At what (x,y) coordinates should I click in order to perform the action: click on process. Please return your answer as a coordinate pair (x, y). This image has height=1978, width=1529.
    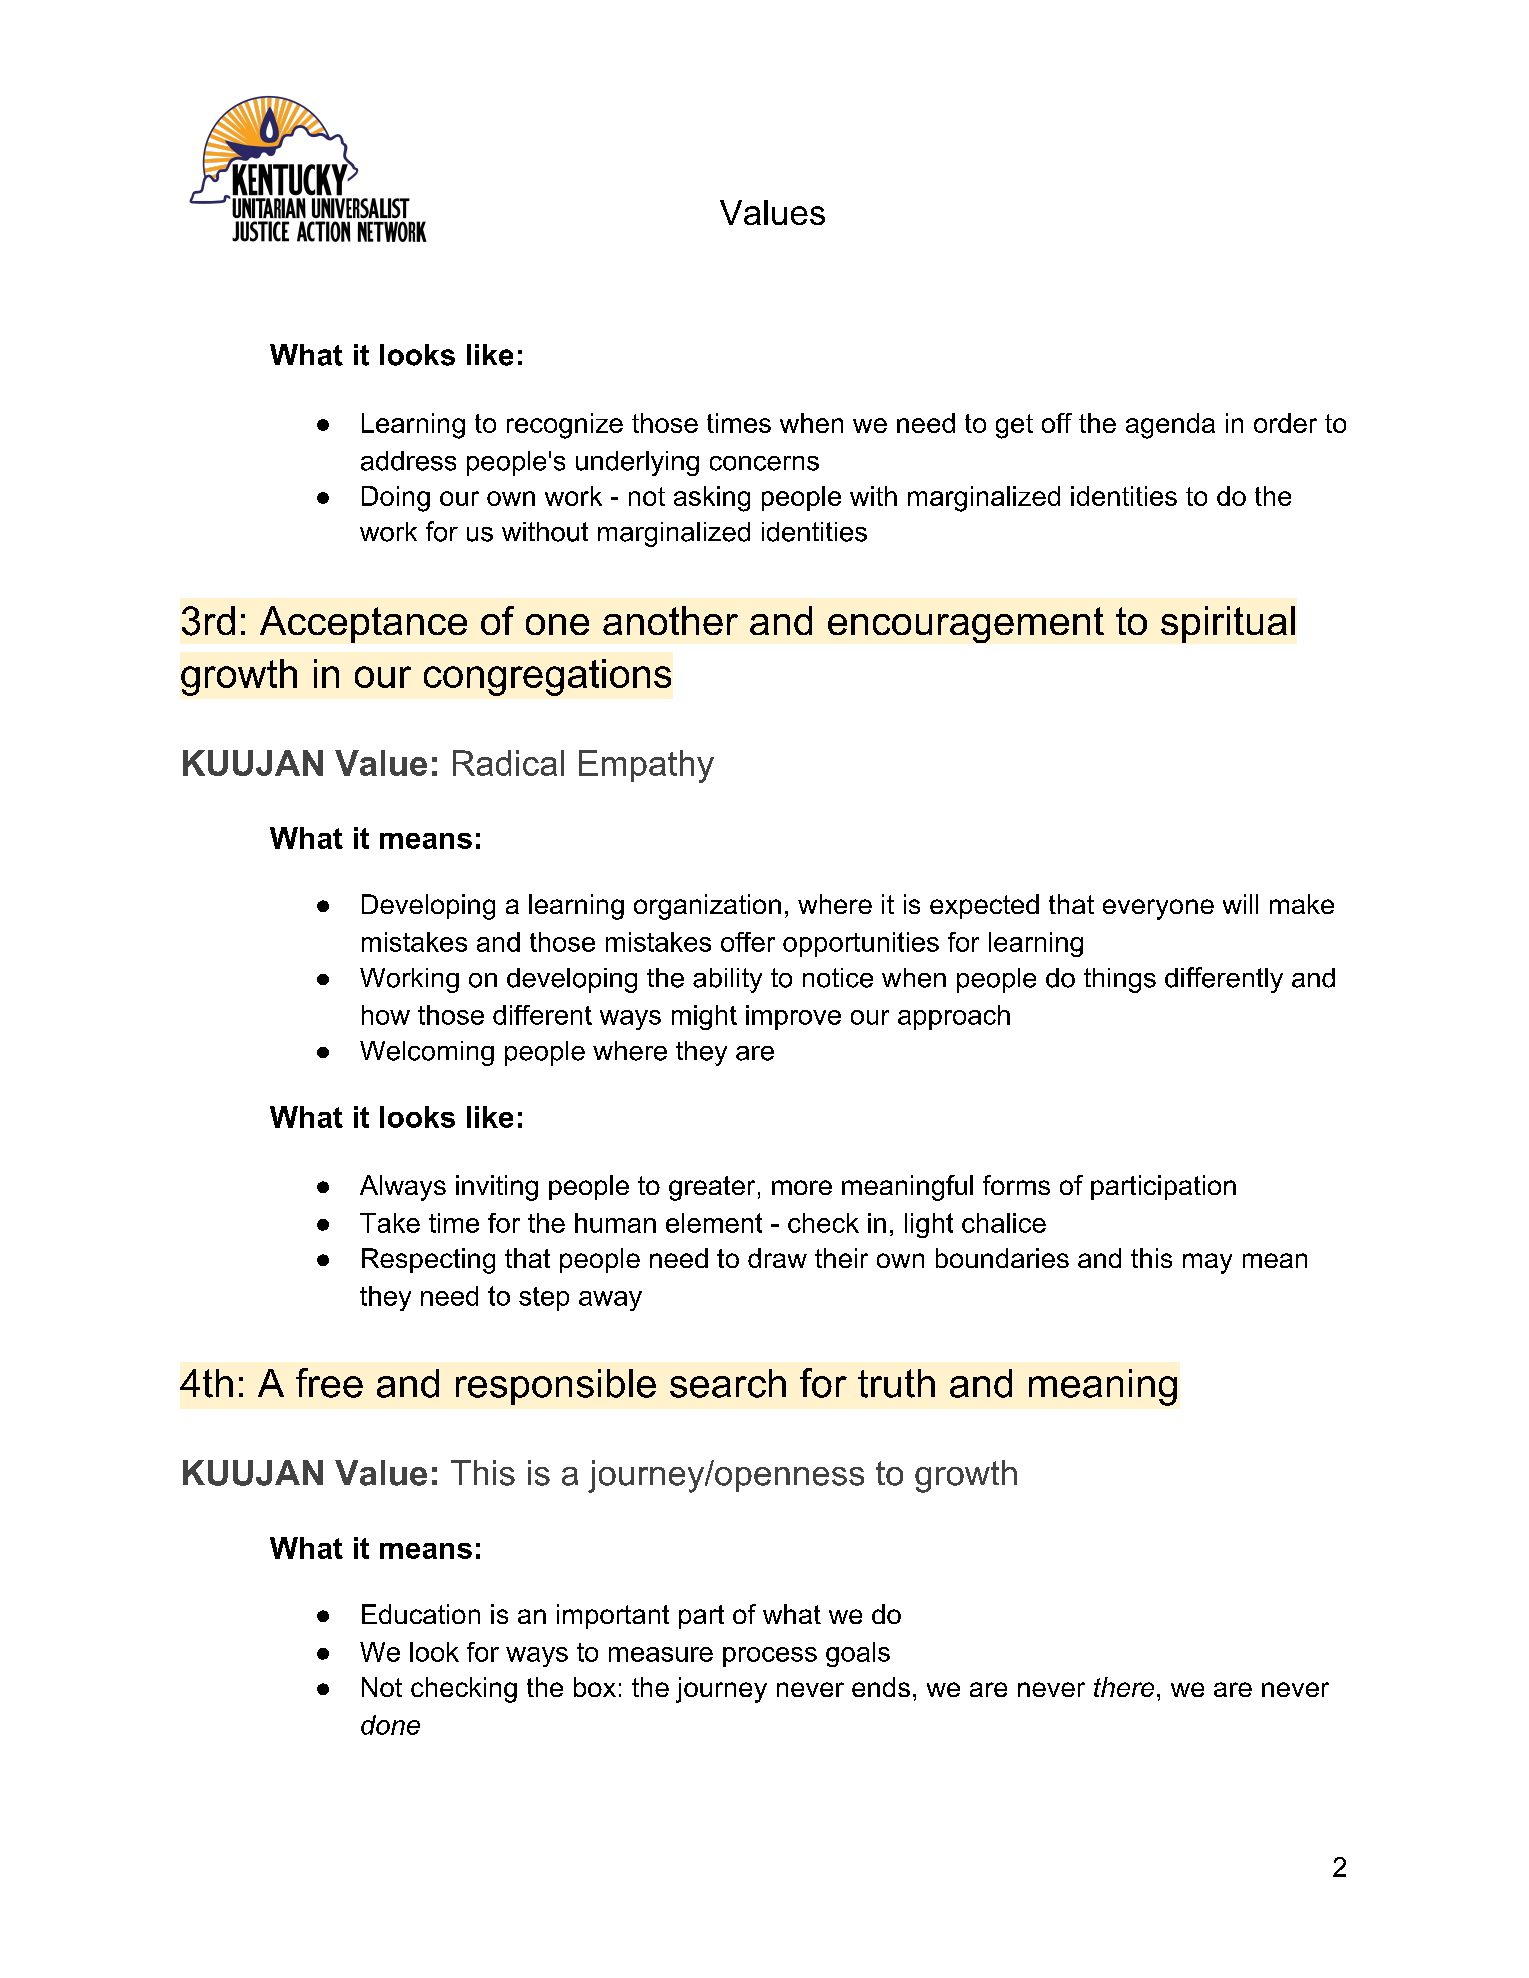
    Looking at the image, I should click on (770, 1657).
